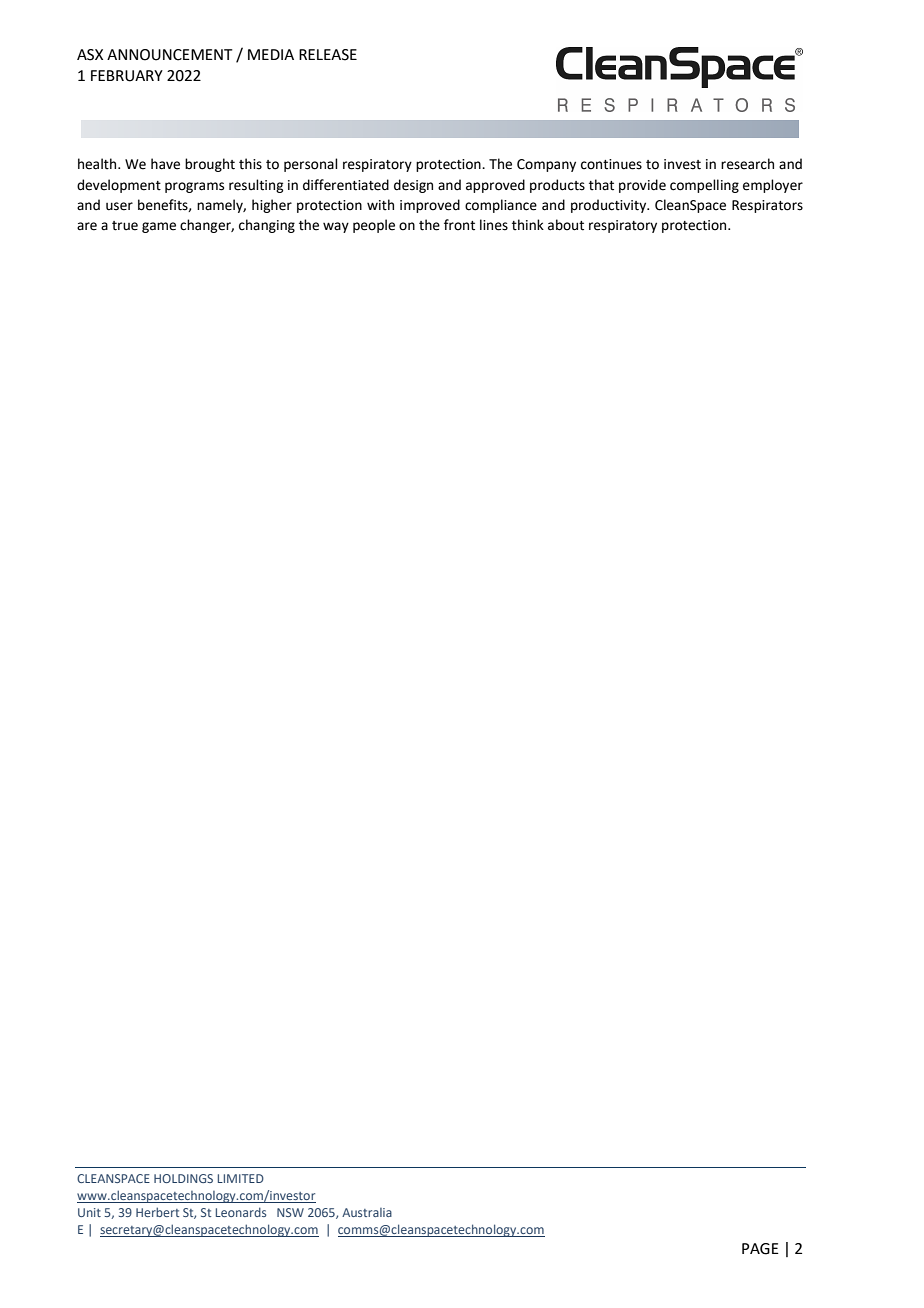 The image size is (924, 1308). What do you see at coordinates (367, 1212) in the document?
I see `Australia` at bounding box center [367, 1212].
